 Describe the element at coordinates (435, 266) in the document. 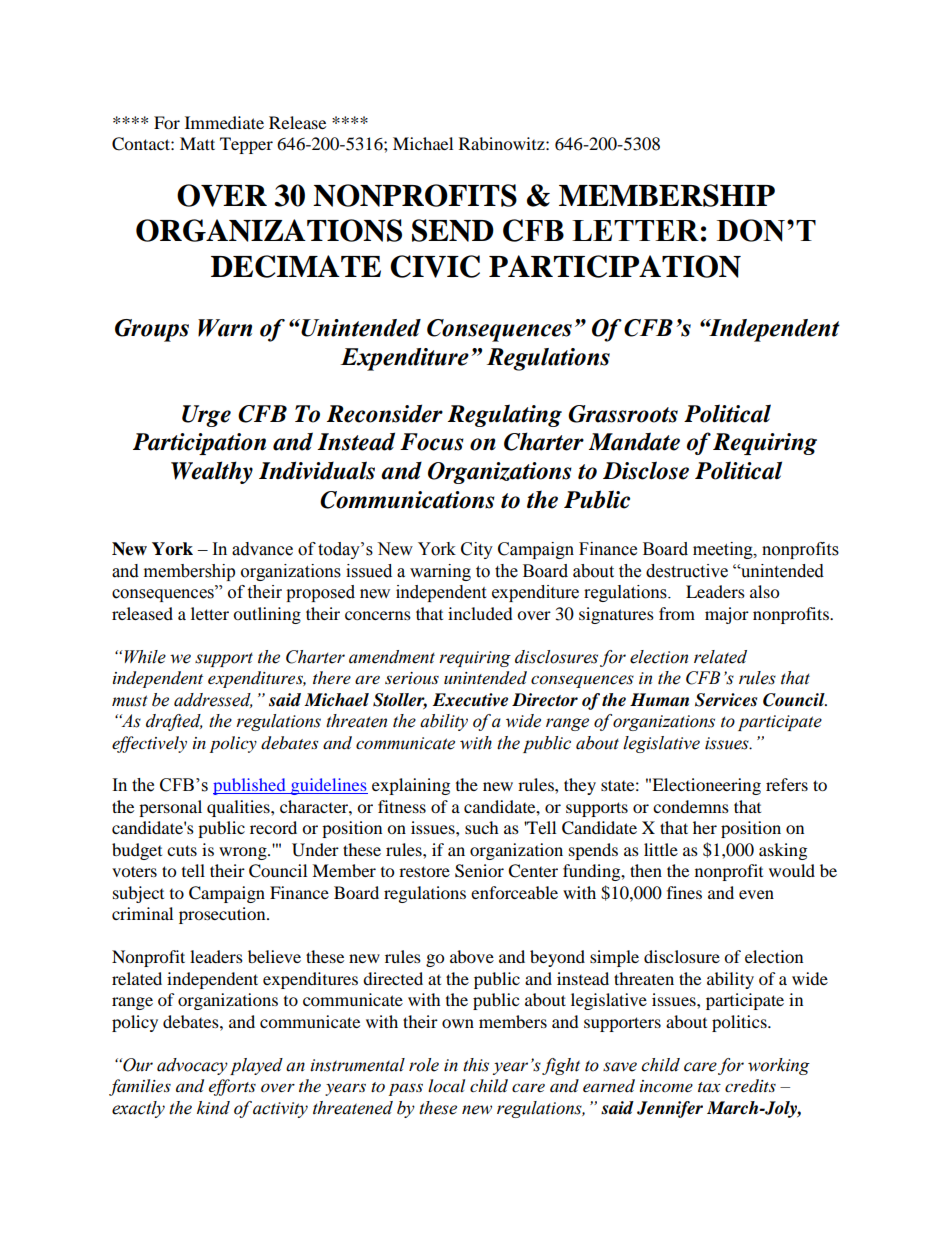

I see `CIVIC` at that location.
